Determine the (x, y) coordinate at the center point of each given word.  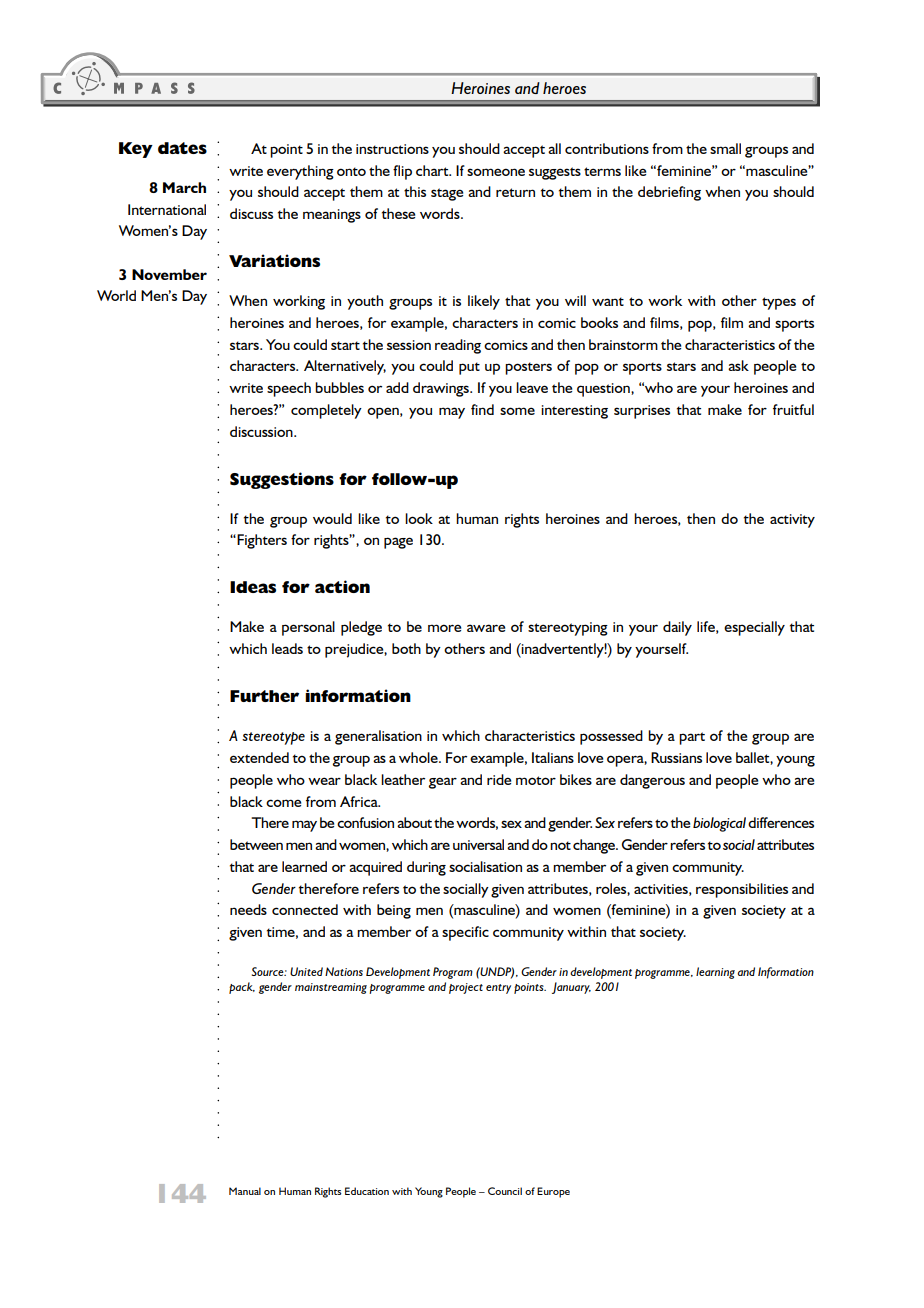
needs (248, 909)
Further (264, 696)
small (725, 148)
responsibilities (742, 890)
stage (447, 194)
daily (677, 628)
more (444, 628)
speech (289, 389)
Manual (245, 1191)
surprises (642, 412)
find (482, 409)
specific (465, 933)
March (184, 187)
